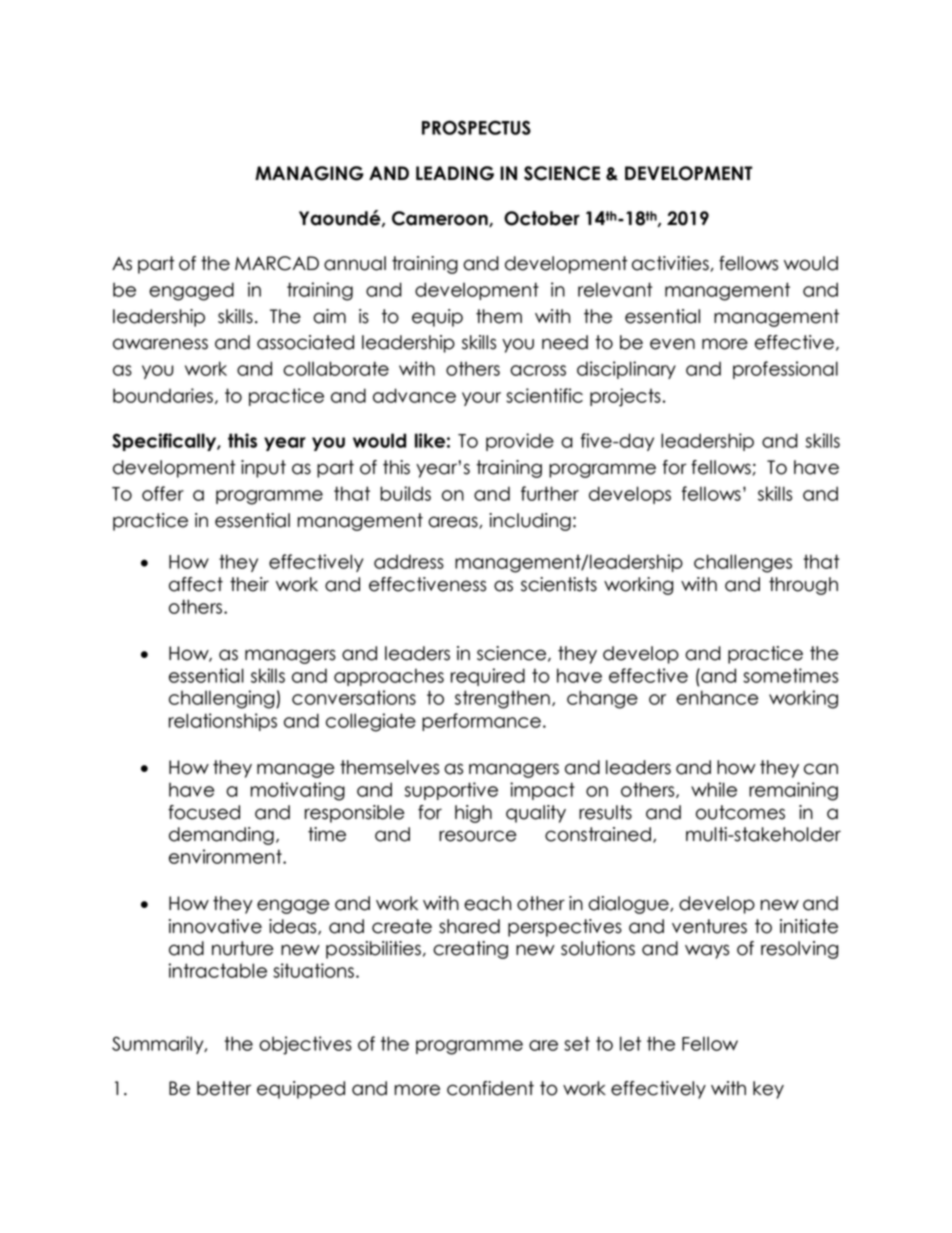 The image size is (952, 1233). I want to click on areas, so click(454, 522).
